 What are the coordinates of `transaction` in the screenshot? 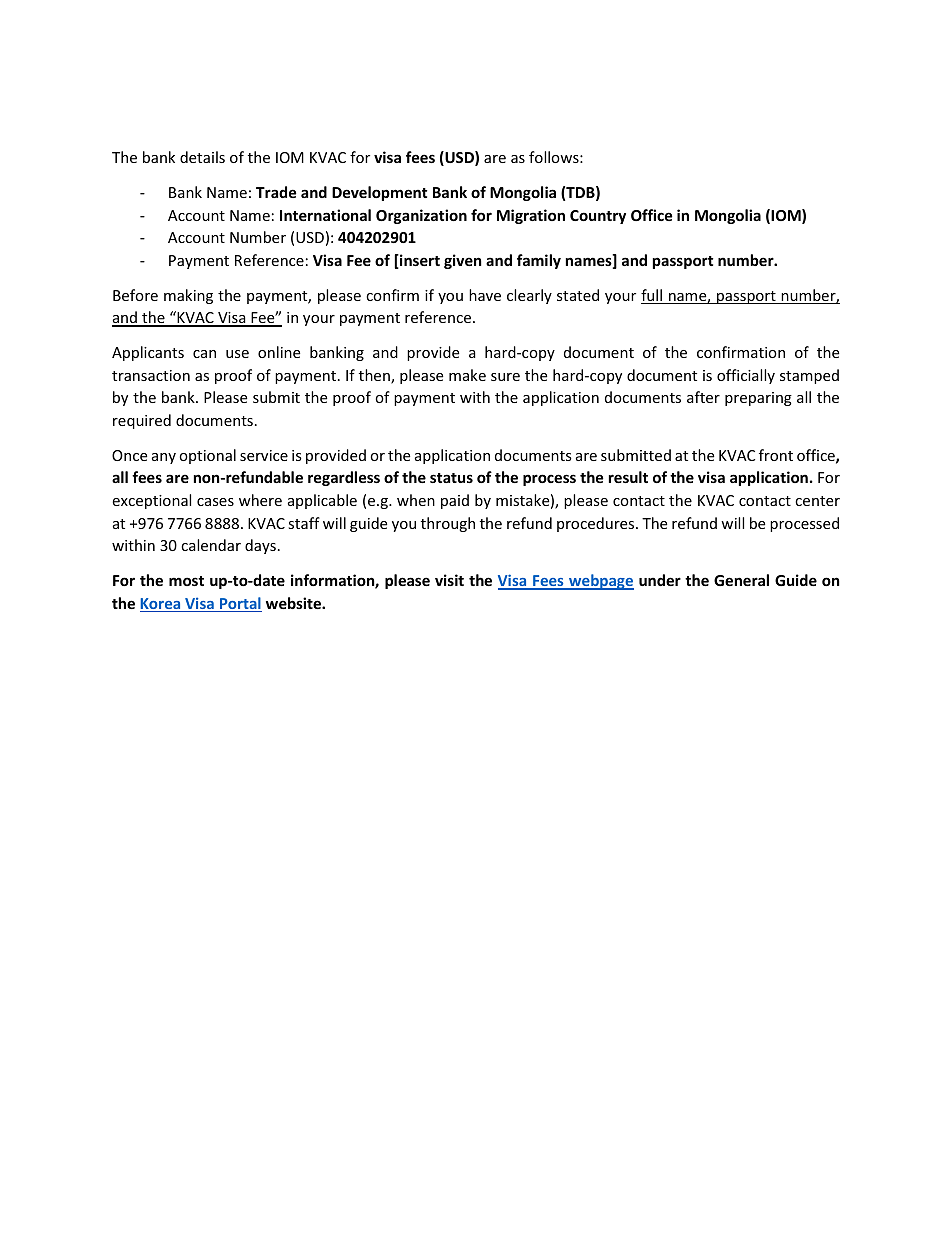 It's located at (151, 375).
